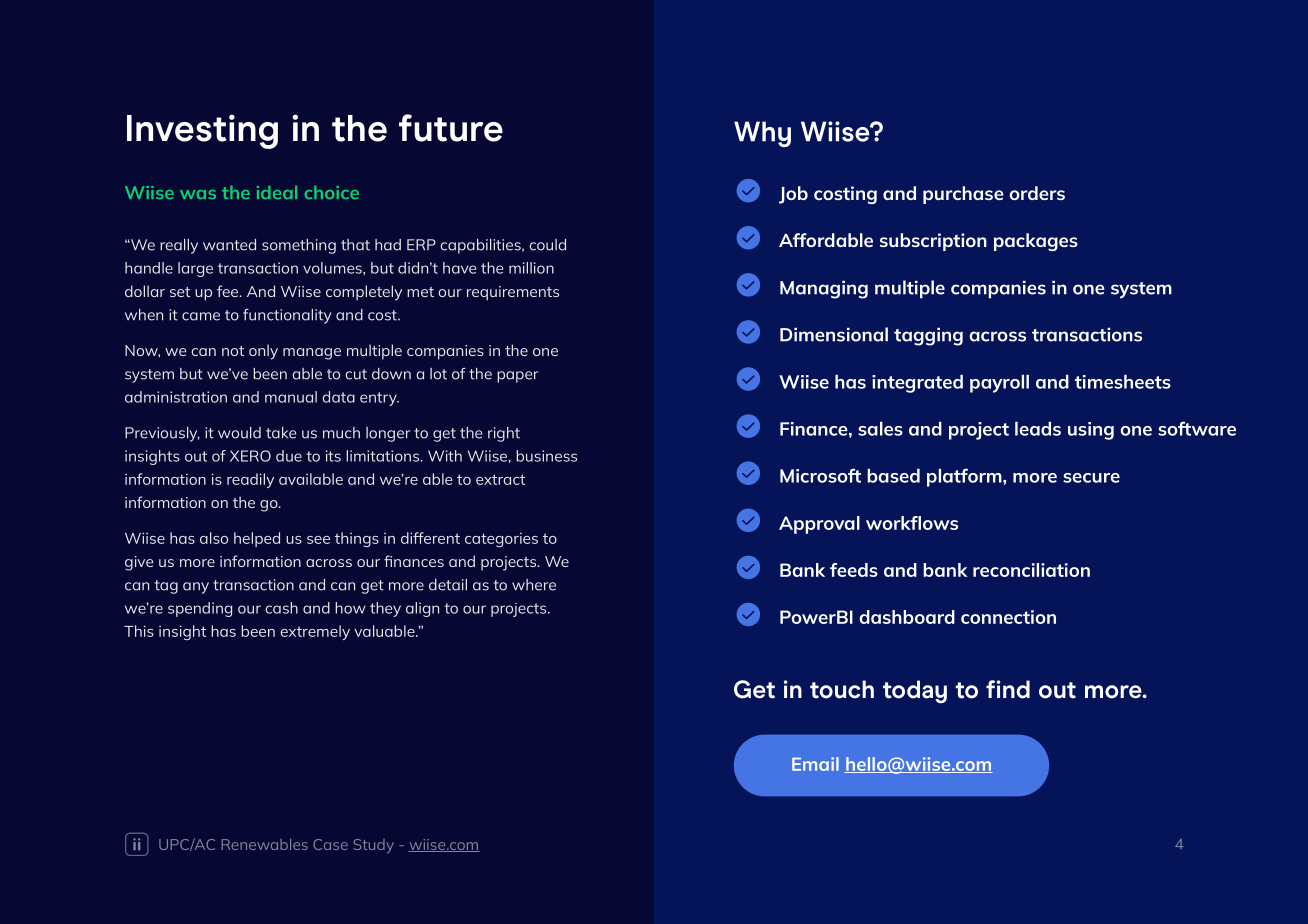 This image has width=1308, height=924. What do you see at coordinates (1036, 242) in the image?
I see `packages` at bounding box center [1036, 242].
